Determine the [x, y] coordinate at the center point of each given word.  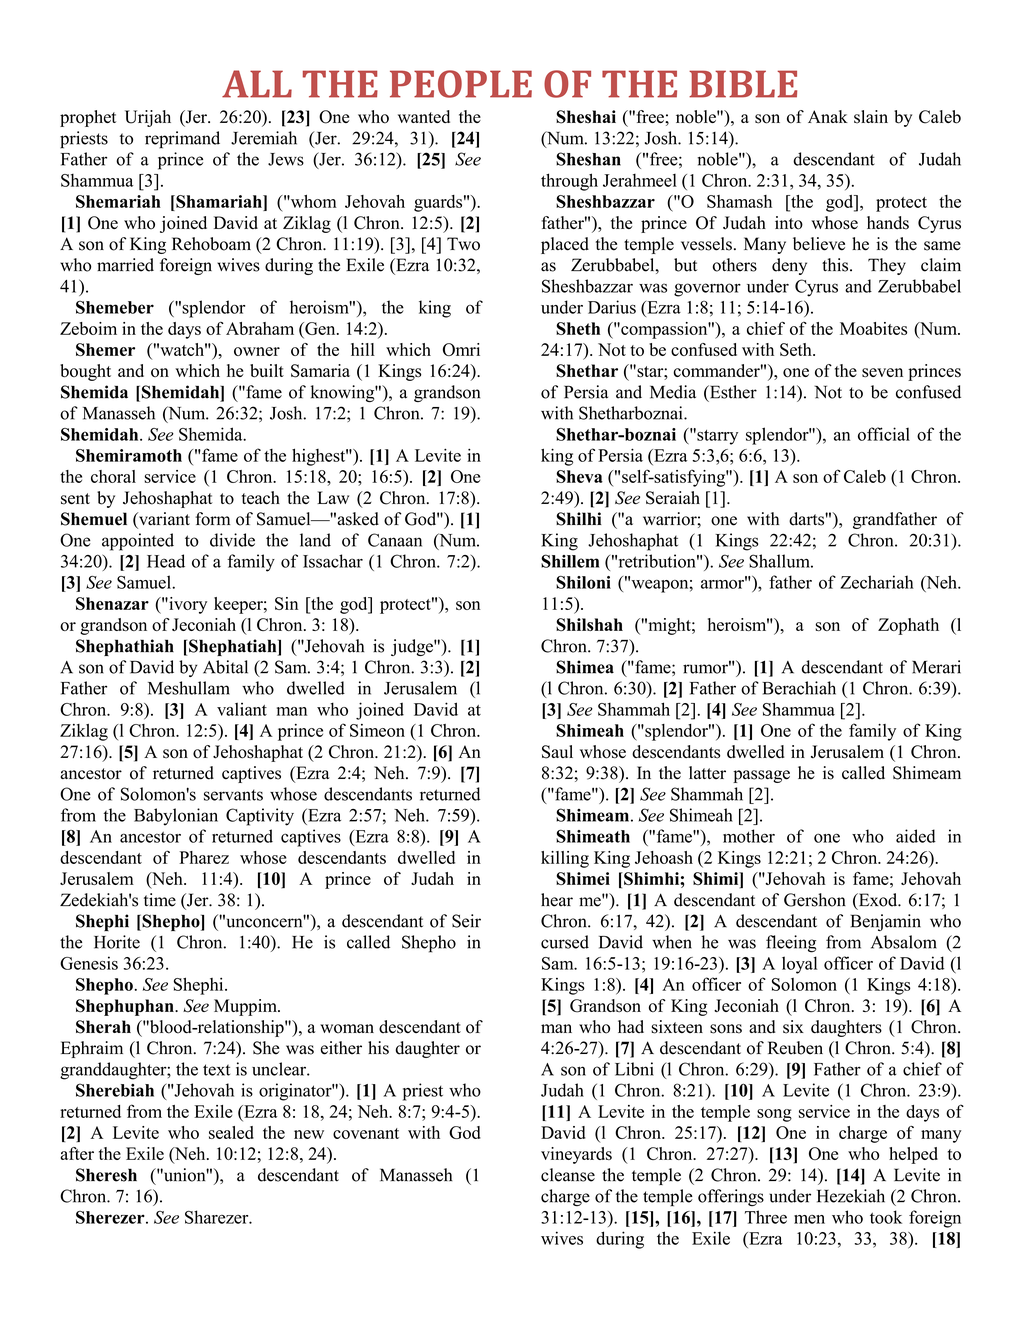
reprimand [182, 140]
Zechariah [877, 582]
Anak [828, 116]
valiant [242, 709]
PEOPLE [461, 84]
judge [413, 647]
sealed [231, 1132]
